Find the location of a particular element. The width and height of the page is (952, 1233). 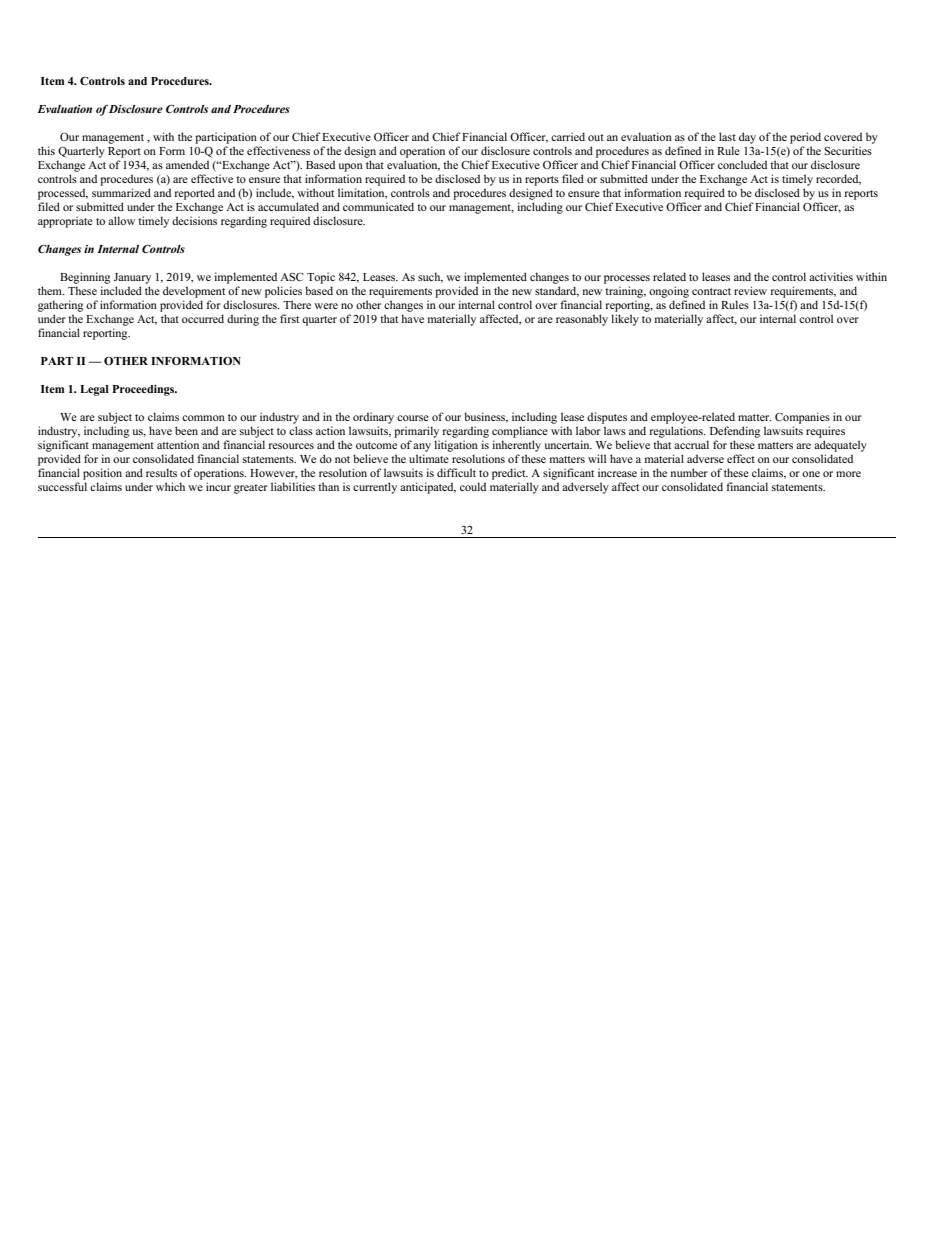

occurred is located at coordinates (203, 318).
